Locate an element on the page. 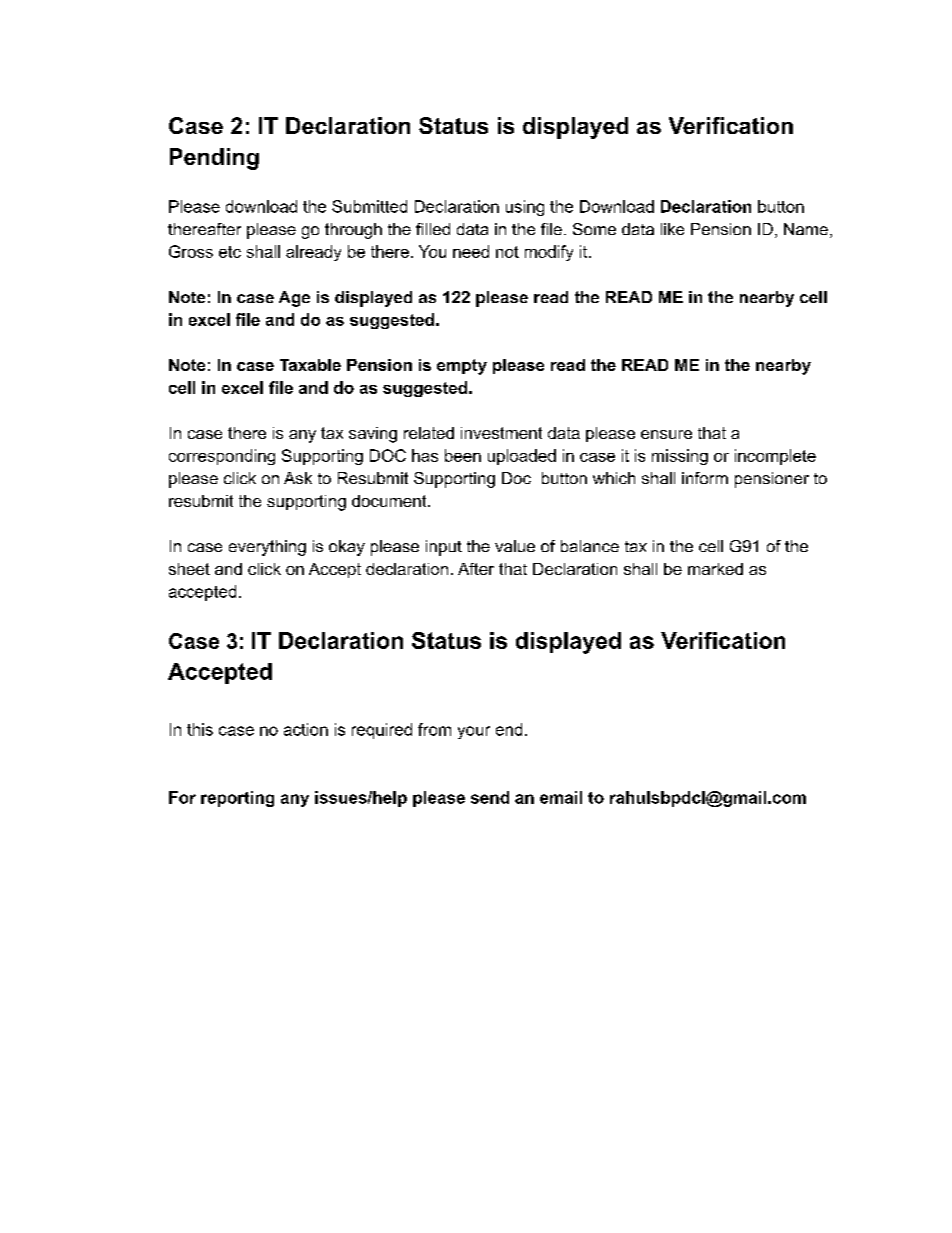 This document has width=952, height=1233. like is located at coordinates (672, 229).
